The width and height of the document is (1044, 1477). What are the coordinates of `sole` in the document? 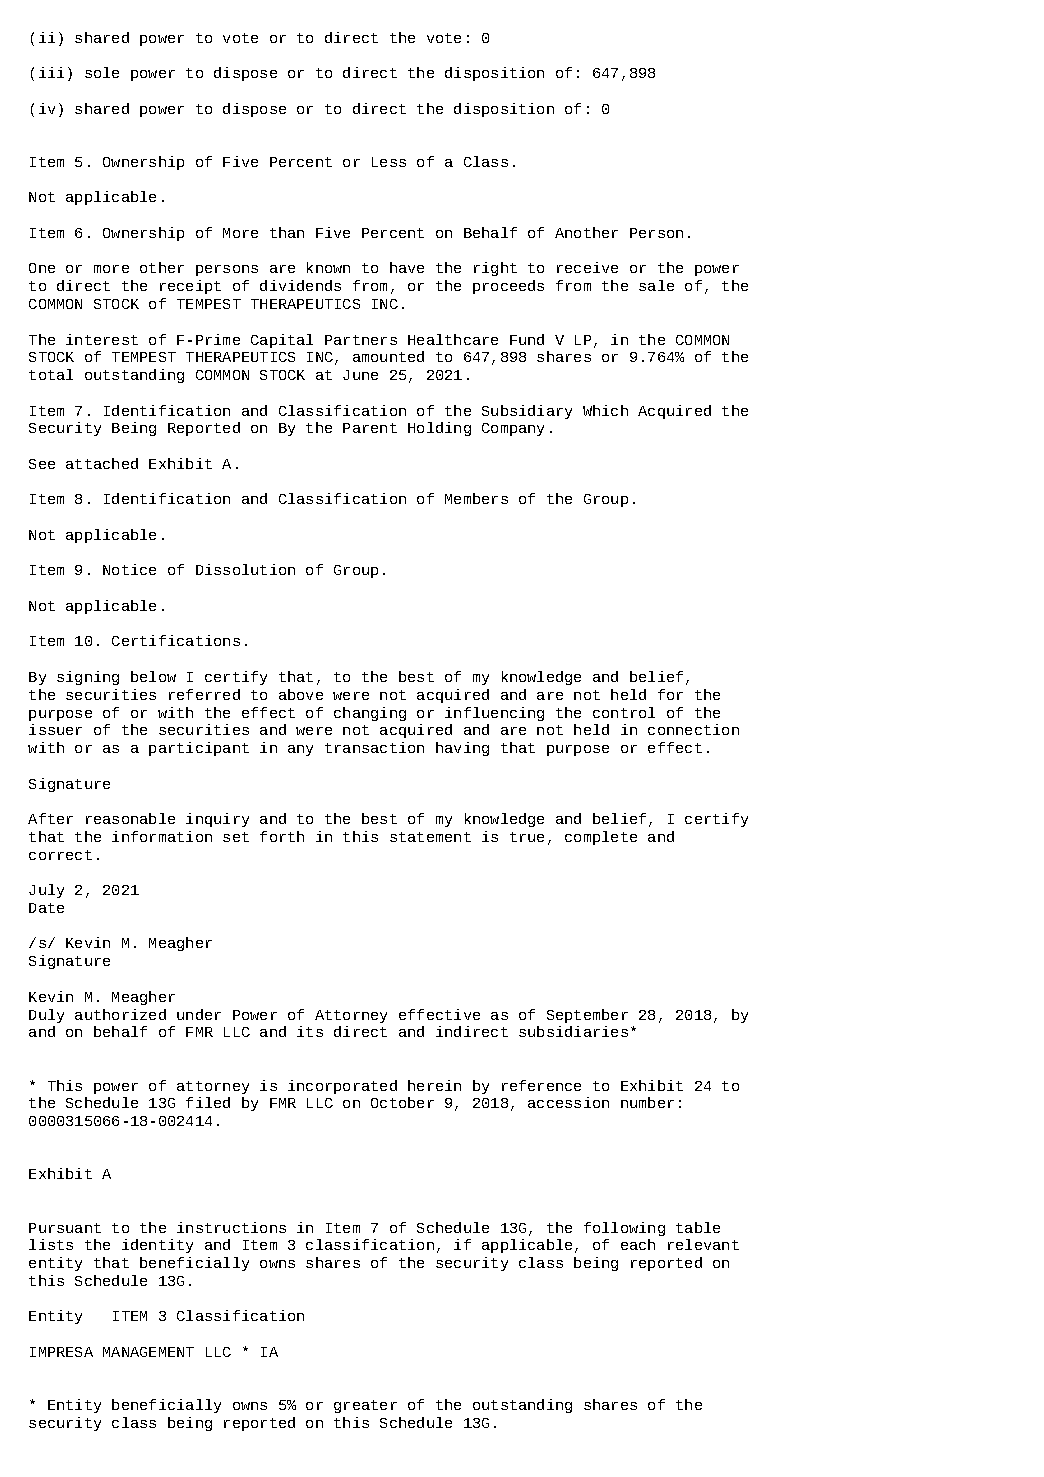 It's located at (102, 72).
